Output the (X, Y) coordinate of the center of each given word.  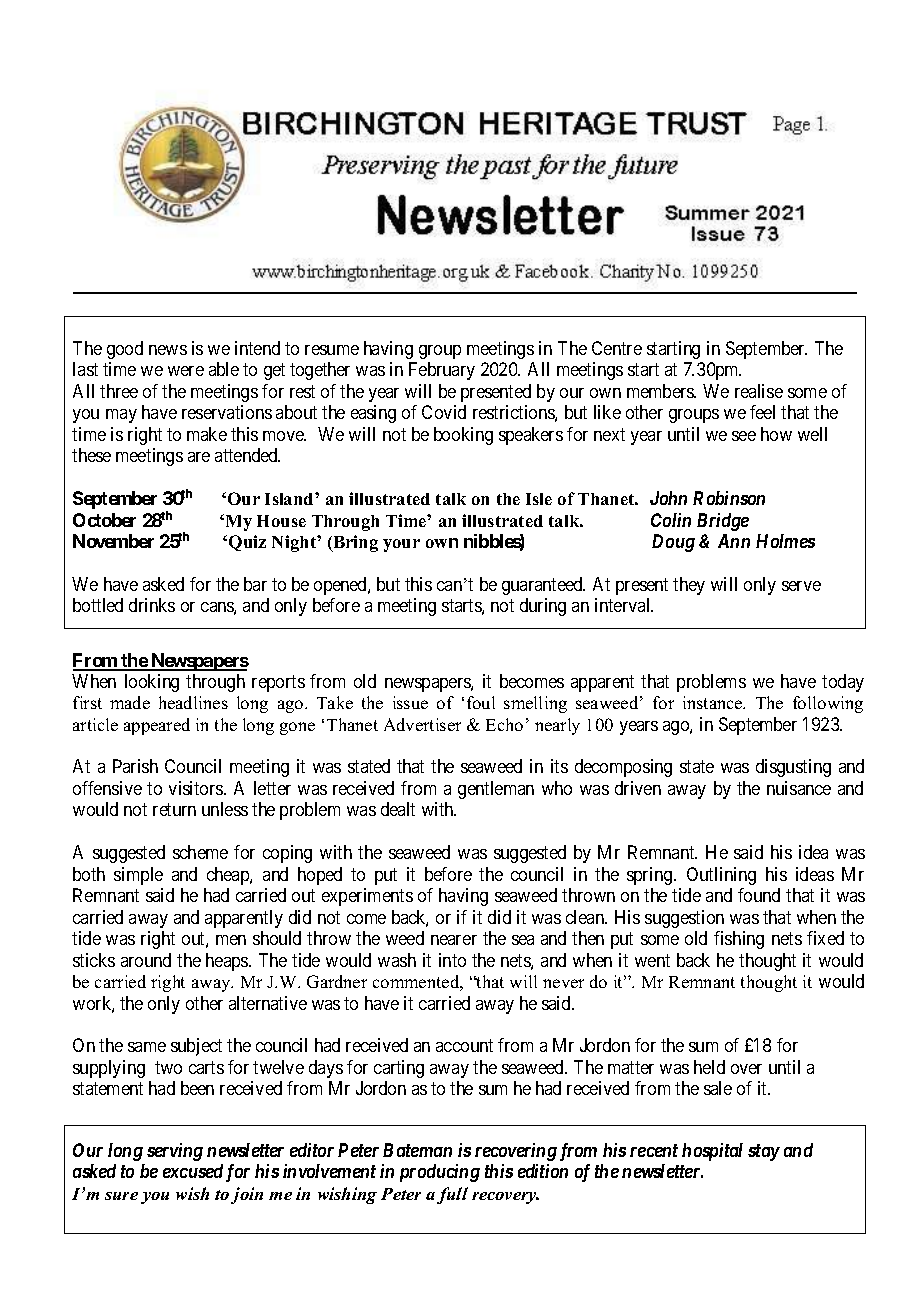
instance (714, 702)
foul (481, 702)
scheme (200, 852)
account (464, 1046)
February (442, 371)
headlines (193, 702)
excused (193, 1171)
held (709, 1067)
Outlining (721, 876)
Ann (734, 541)
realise (759, 391)
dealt (398, 809)
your (401, 545)
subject (196, 1047)
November (113, 541)
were (186, 371)
